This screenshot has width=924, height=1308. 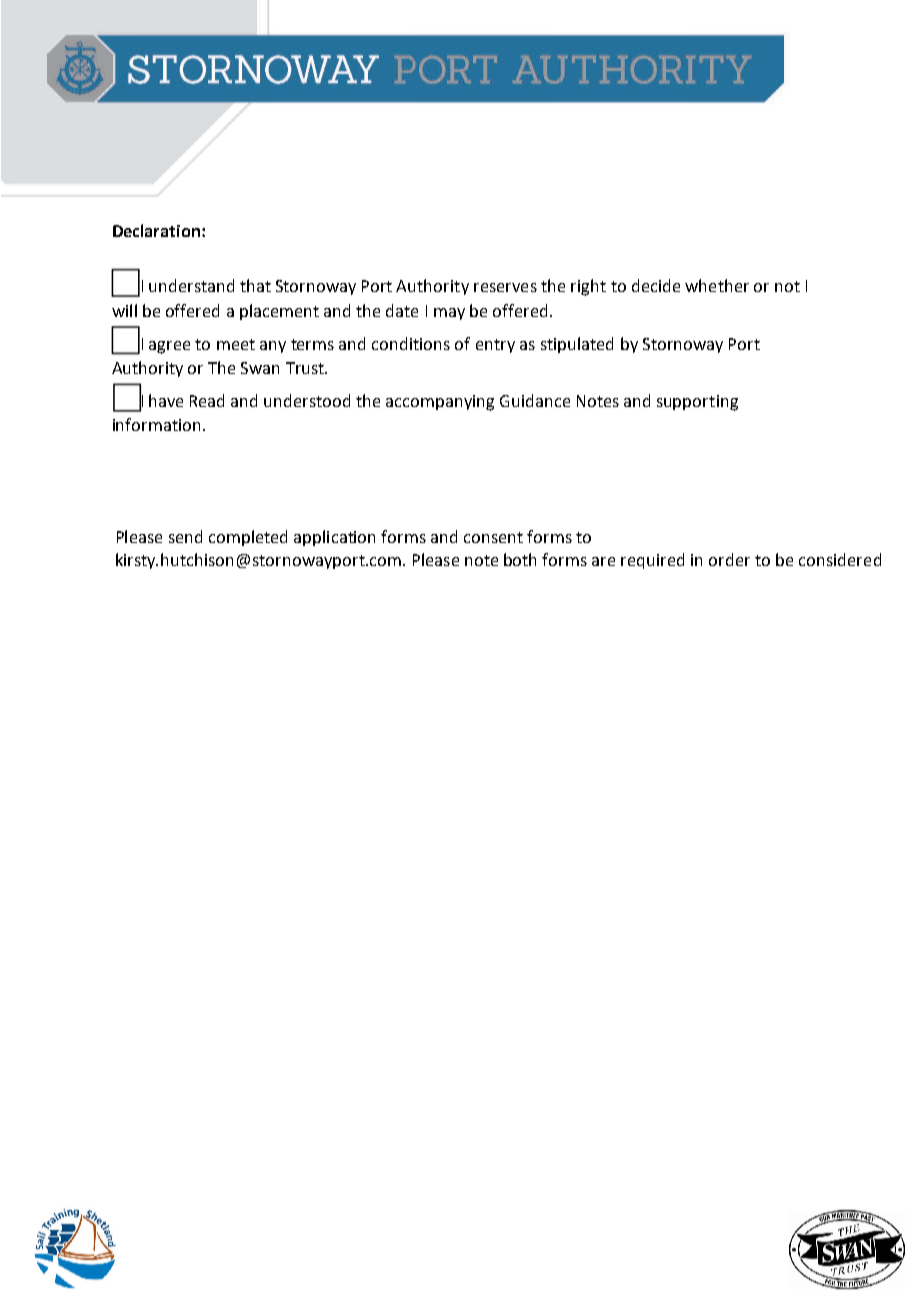 I want to click on placement, so click(x=279, y=312).
